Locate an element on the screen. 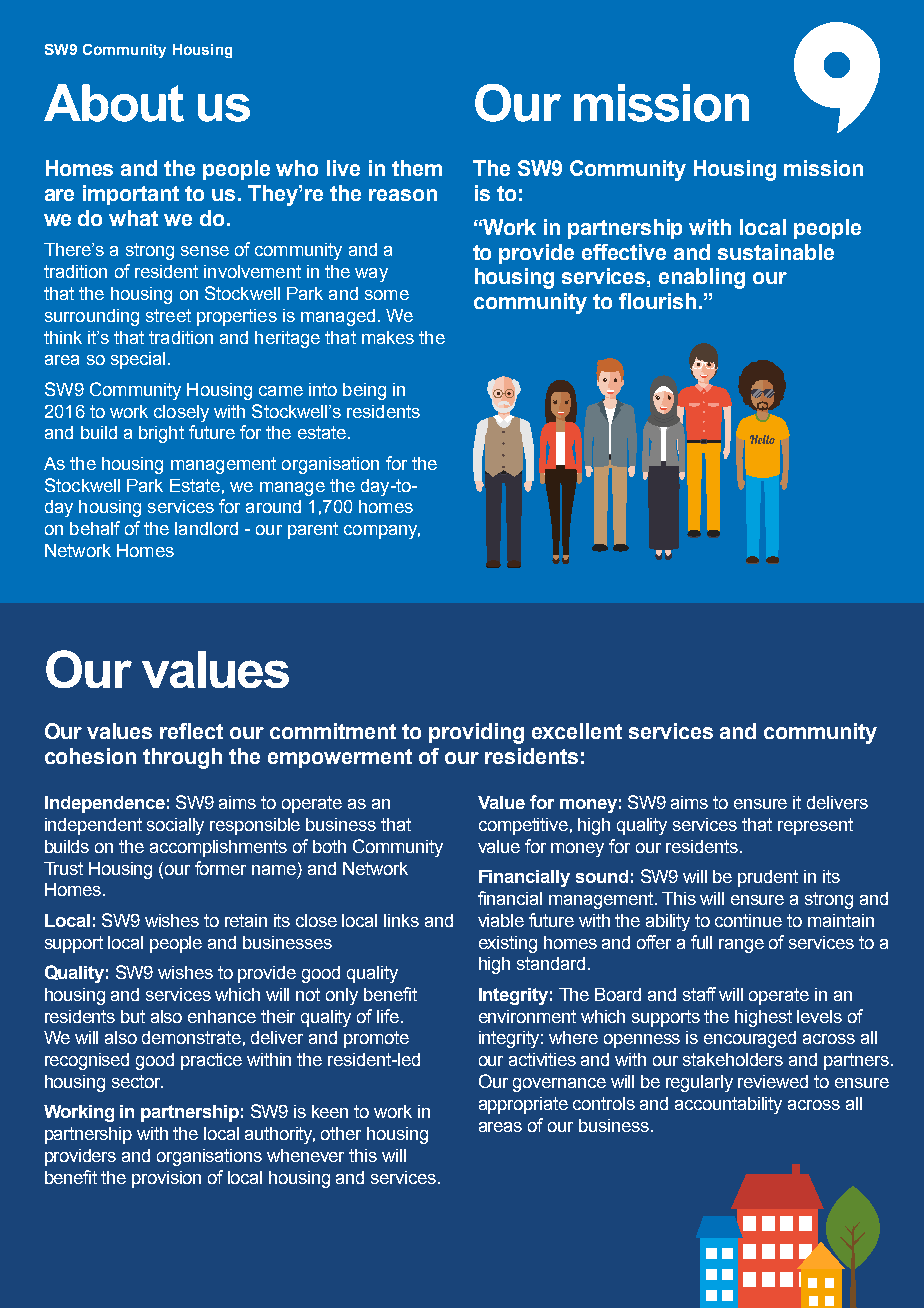  bright is located at coordinates (161, 434).
